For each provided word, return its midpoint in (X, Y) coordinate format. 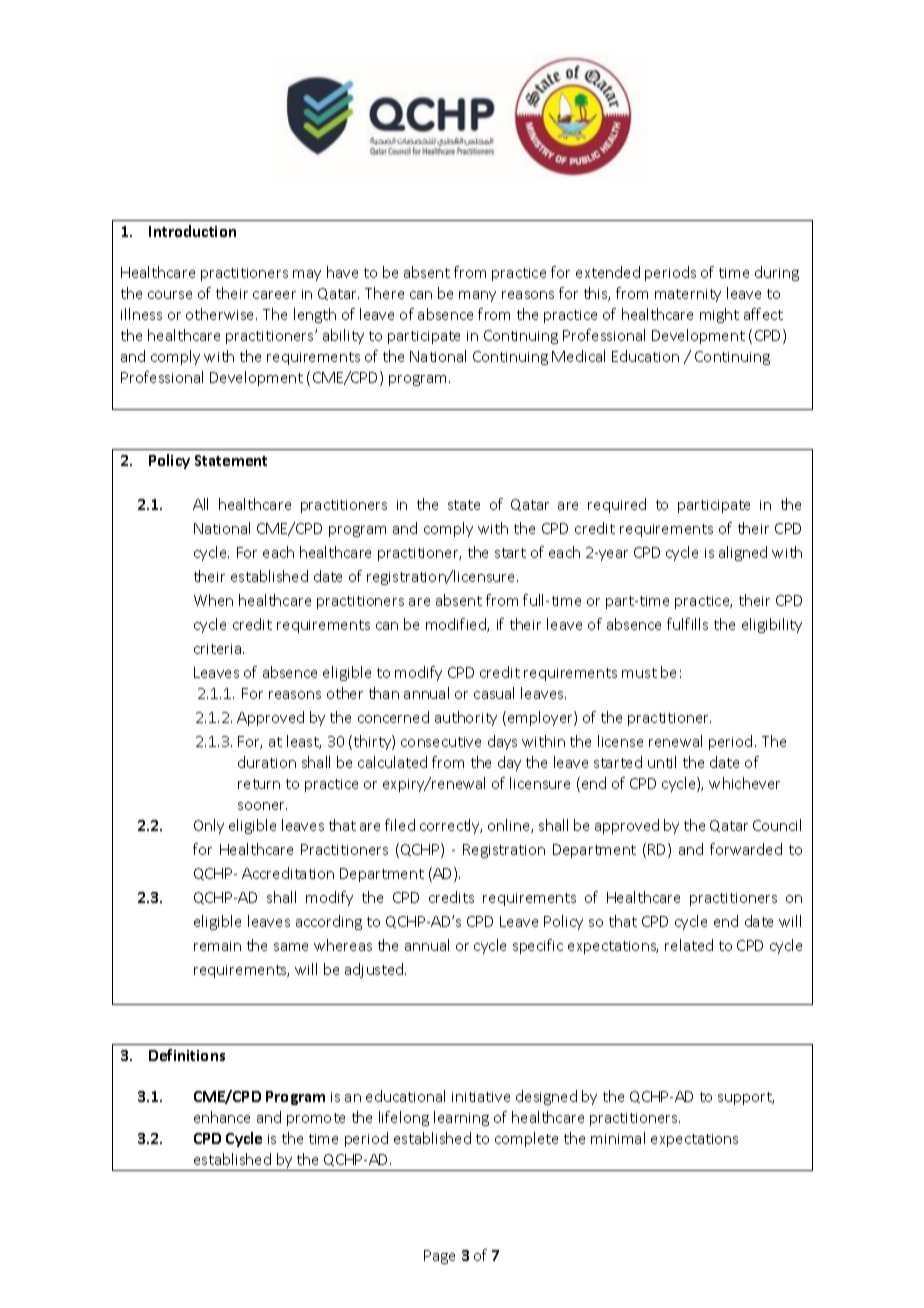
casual (494, 693)
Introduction (192, 231)
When (213, 600)
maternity (688, 295)
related (689, 945)
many (477, 296)
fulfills (687, 624)
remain (217, 946)
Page (439, 1257)
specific (538, 946)
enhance (222, 1117)
